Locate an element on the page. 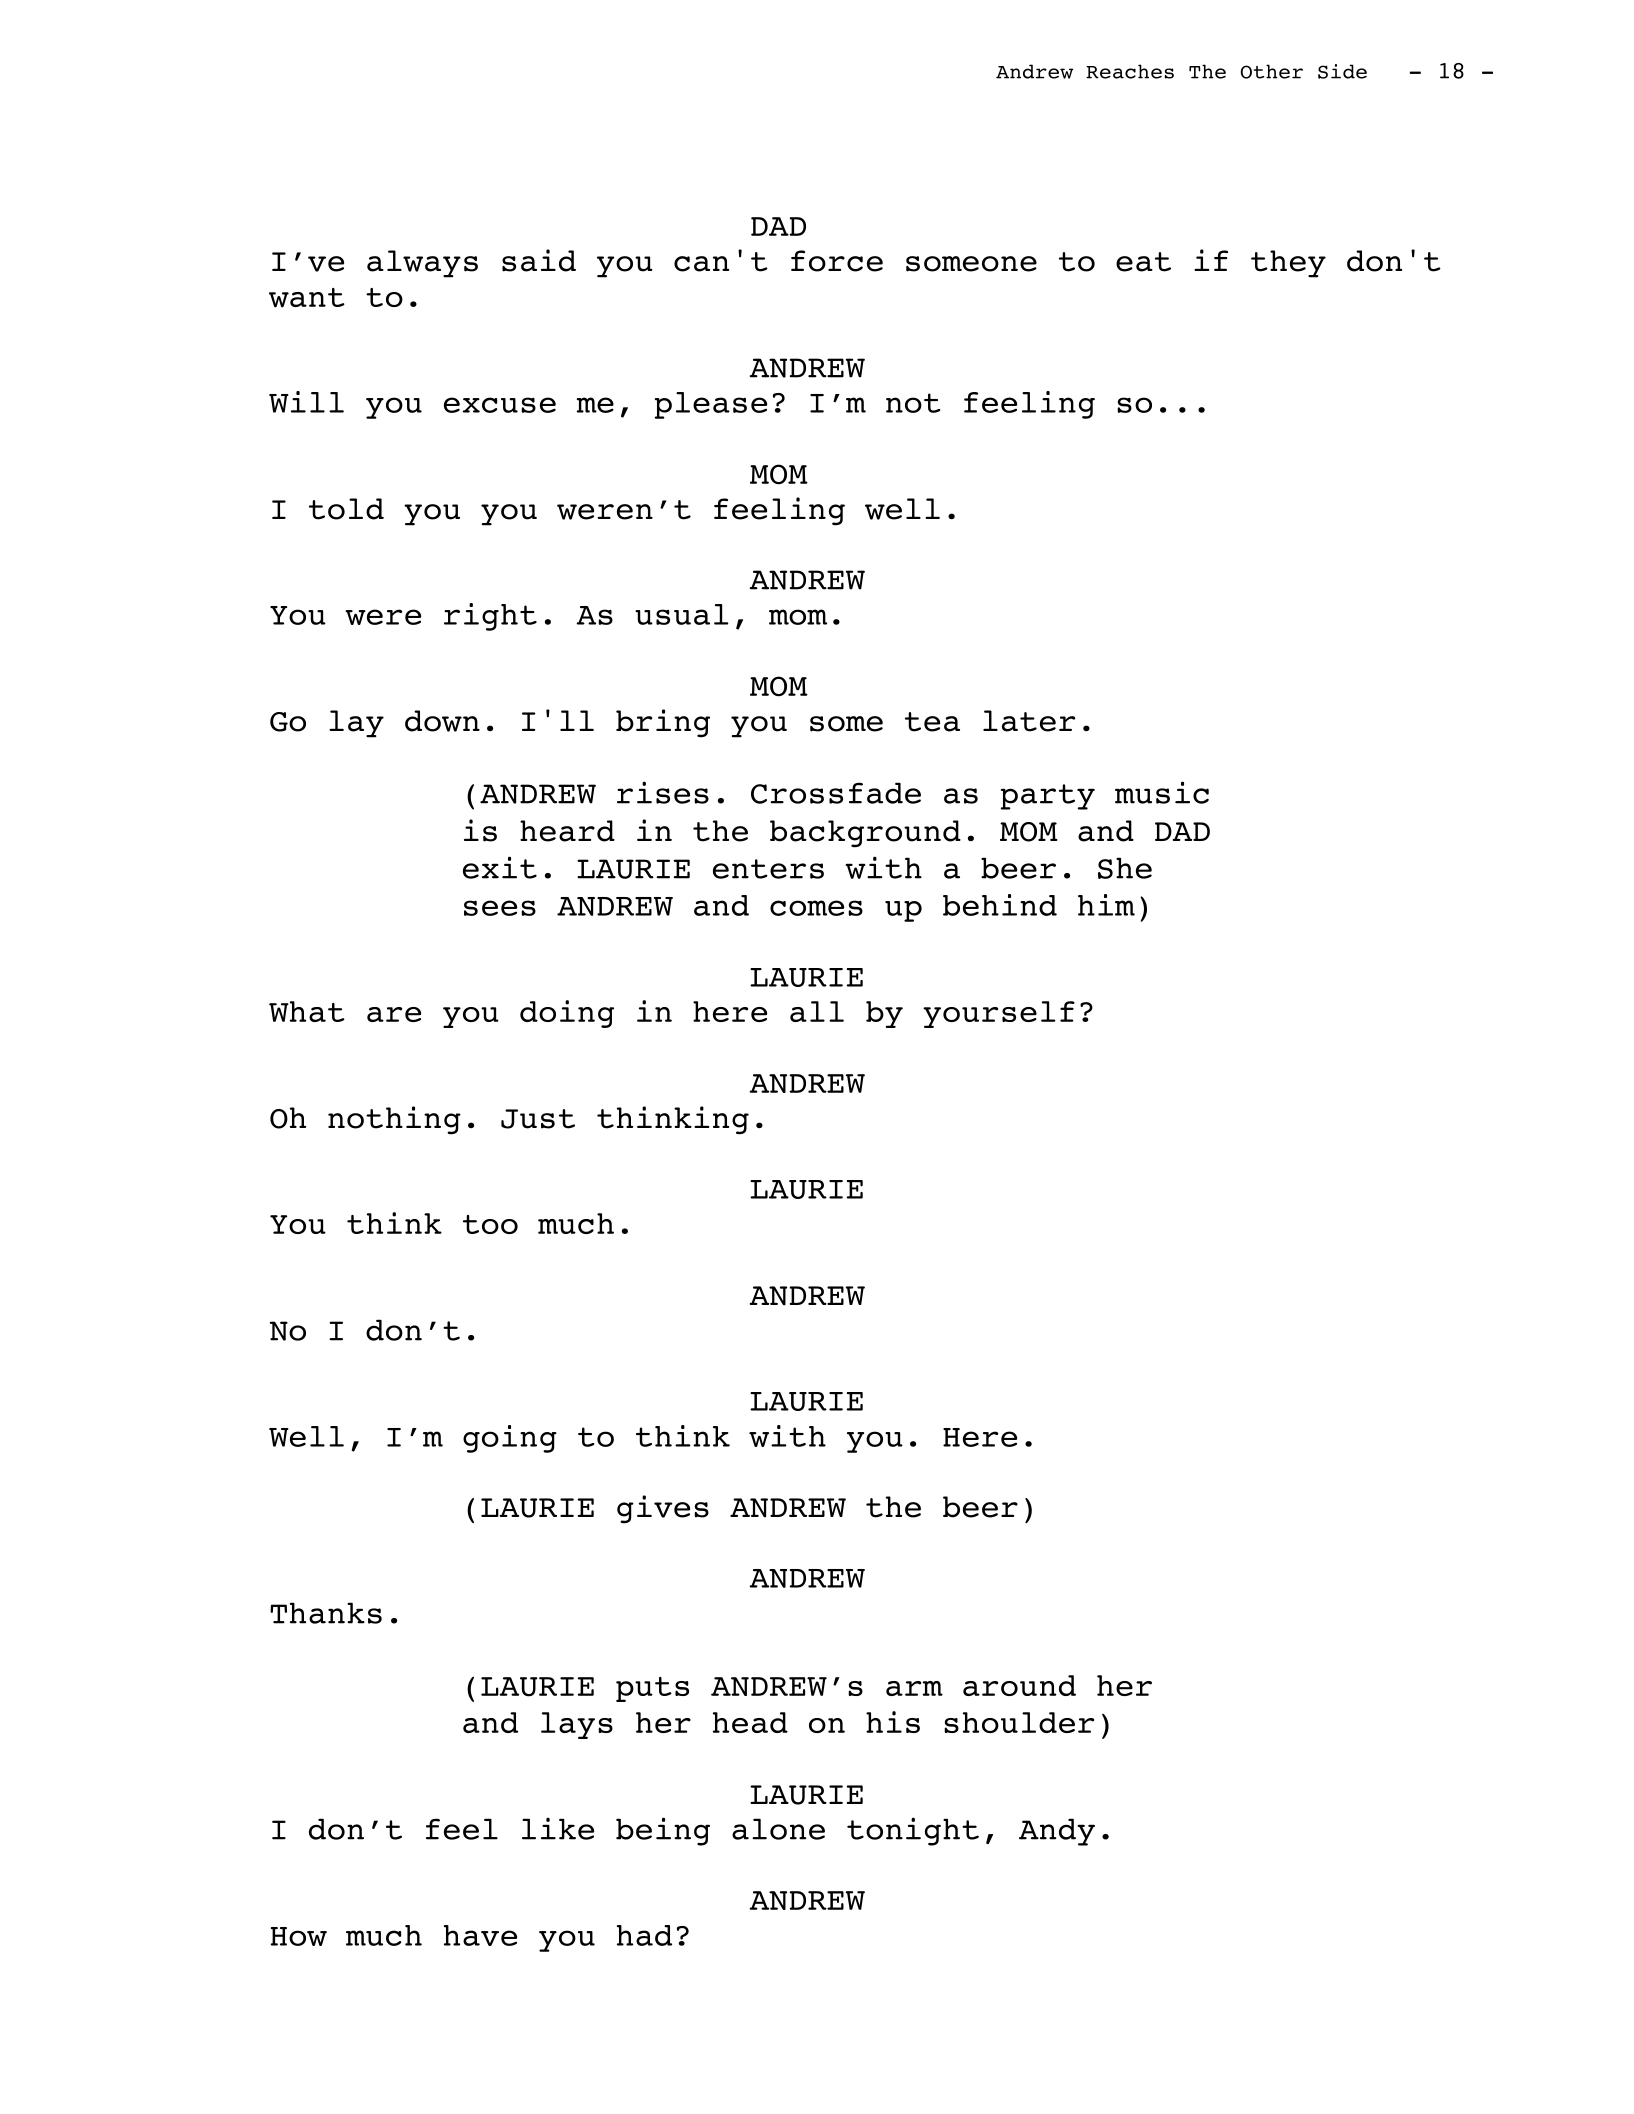 Image resolution: width=1634 pixels, height=2114 pixels. force is located at coordinates (837, 261).
